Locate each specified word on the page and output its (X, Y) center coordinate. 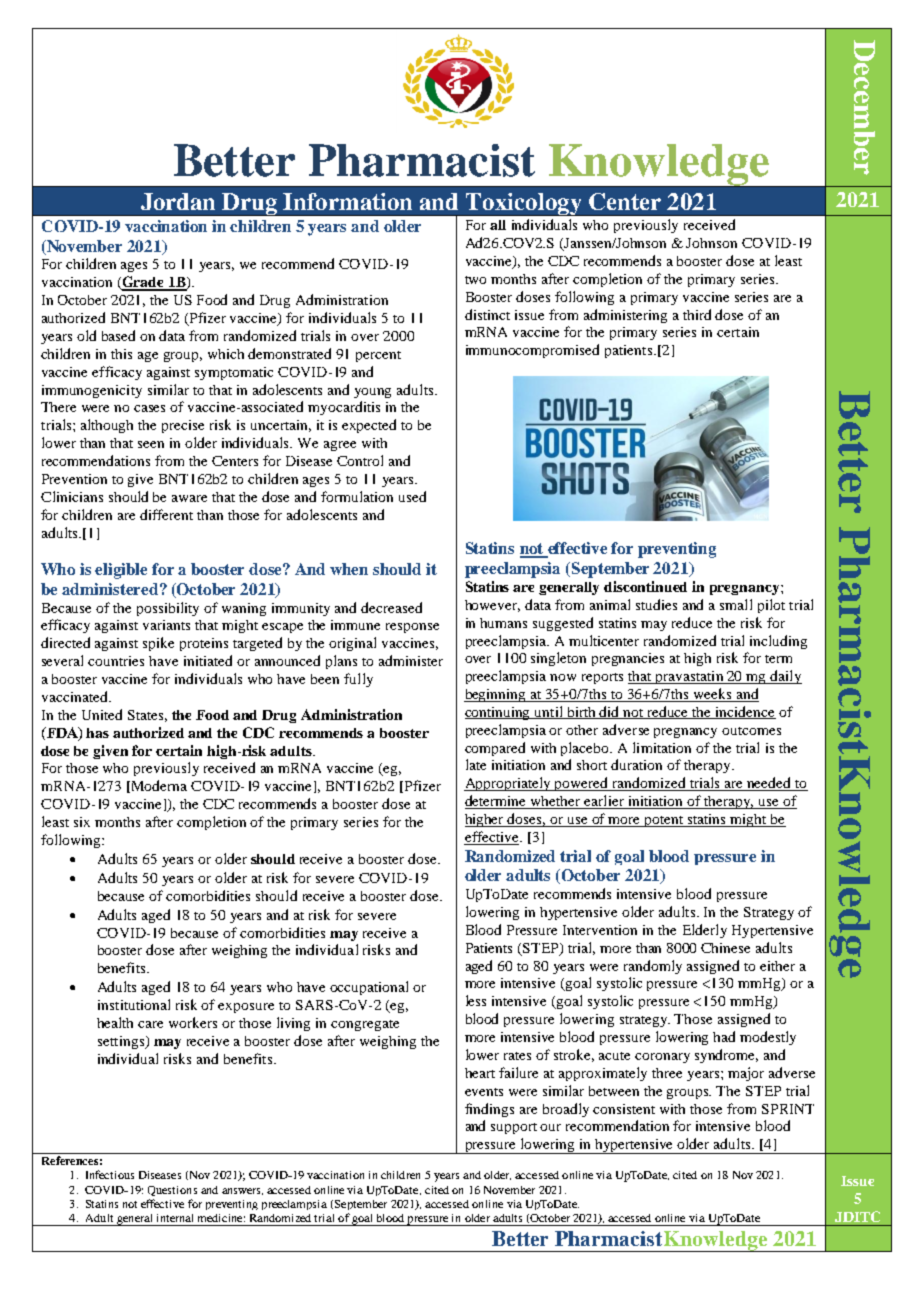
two (475, 280)
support (514, 1128)
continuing (499, 713)
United (102, 714)
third (697, 314)
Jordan (178, 201)
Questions (172, 1191)
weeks (713, 695)
